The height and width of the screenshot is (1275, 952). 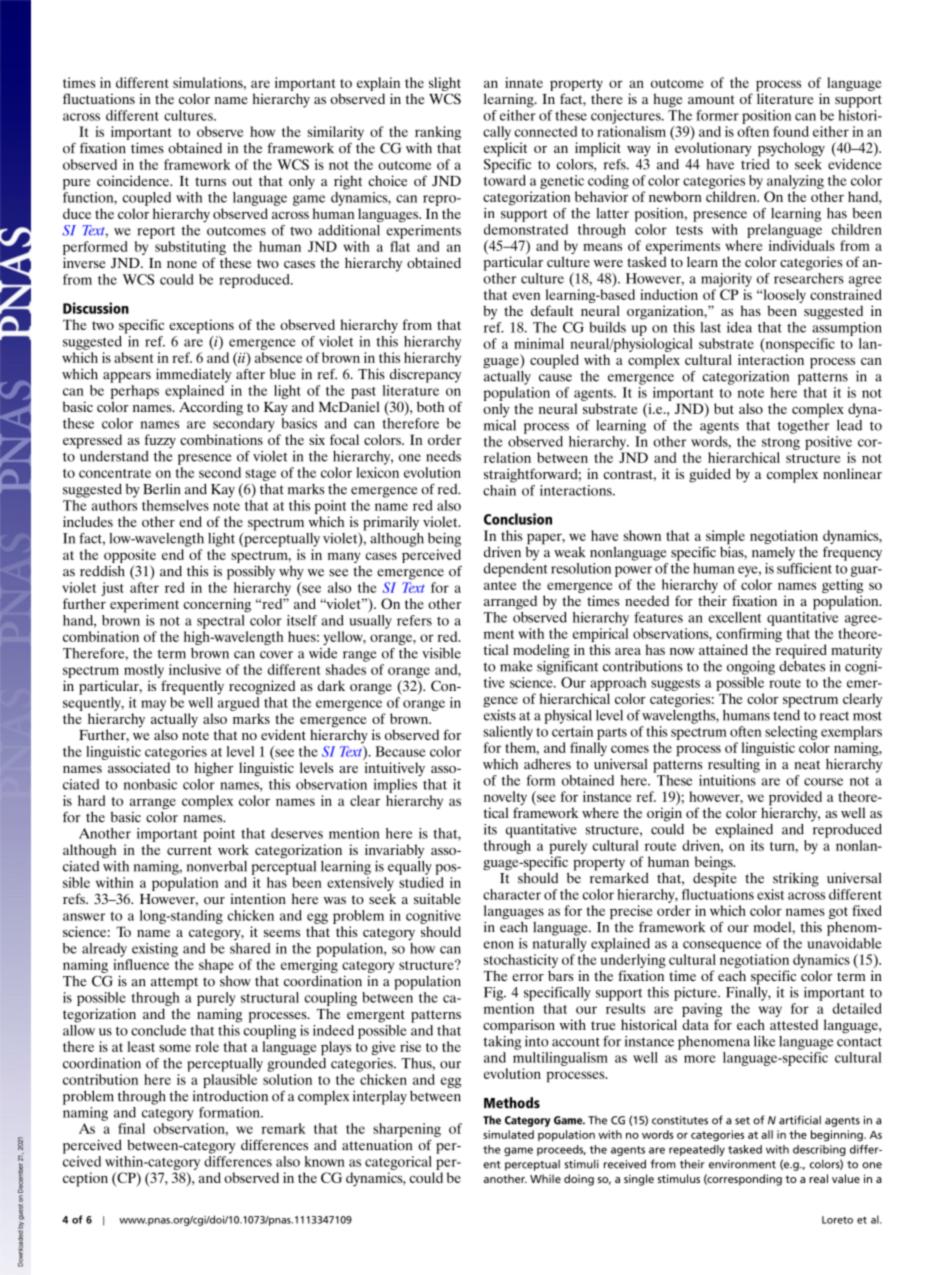 I want to click on While, so click(x=545, y=1178).
